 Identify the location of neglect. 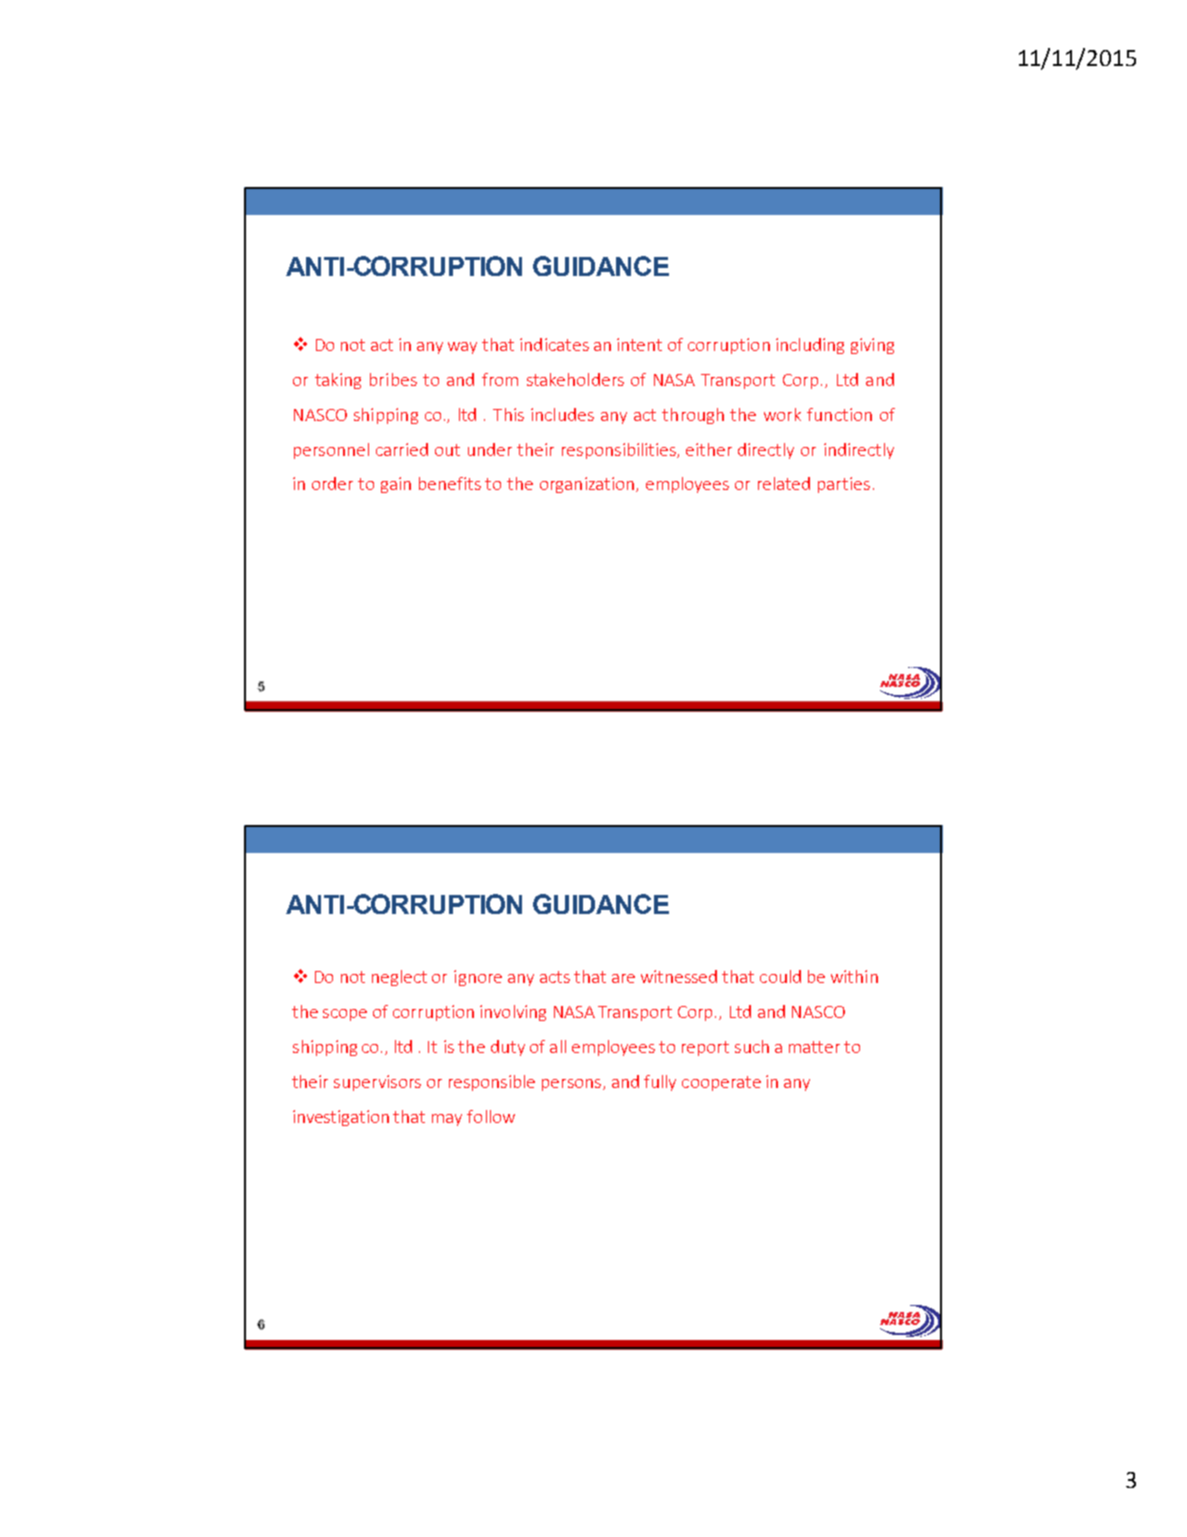
(399, 978).
